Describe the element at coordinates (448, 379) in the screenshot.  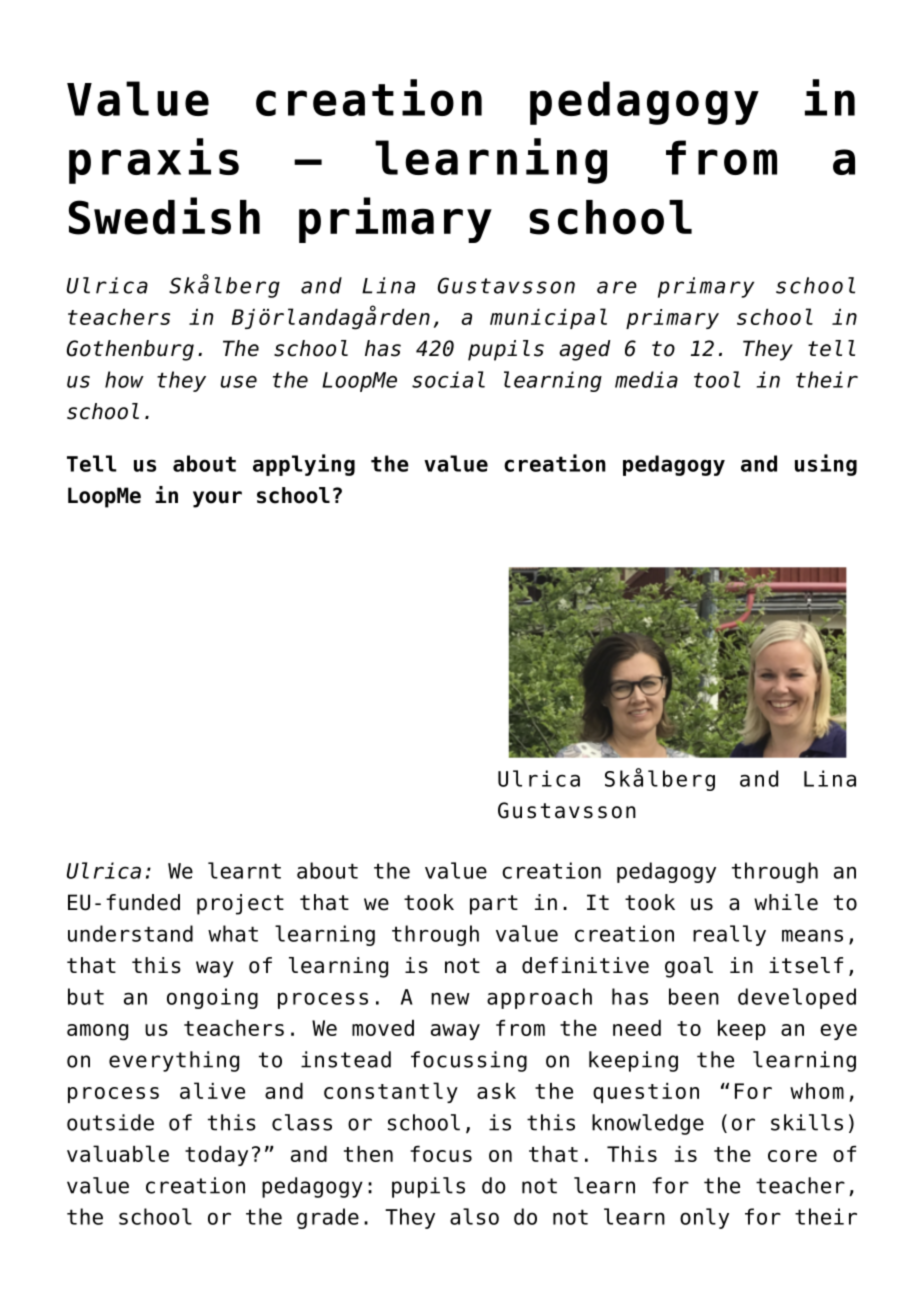
I see `social` at that location.
